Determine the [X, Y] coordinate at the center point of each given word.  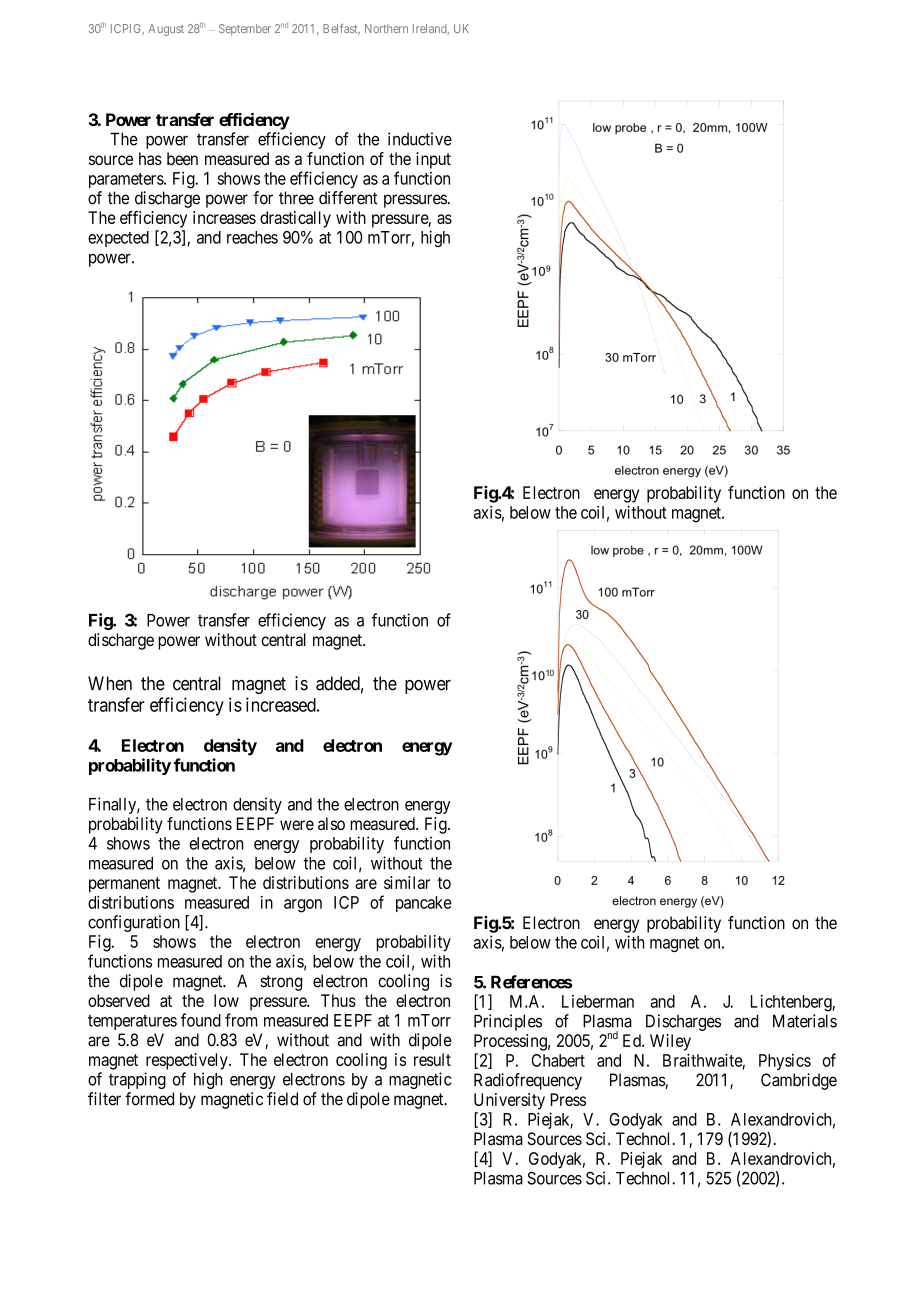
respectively [188, 1061]
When [110, 683]
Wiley [670, 1042]
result [432, 1059]
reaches [252, 237]
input [433, 160]
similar [407, 882]
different [348, 198]
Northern [386, 28]
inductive [420, 139]
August [166, 30]
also [331, 823]
